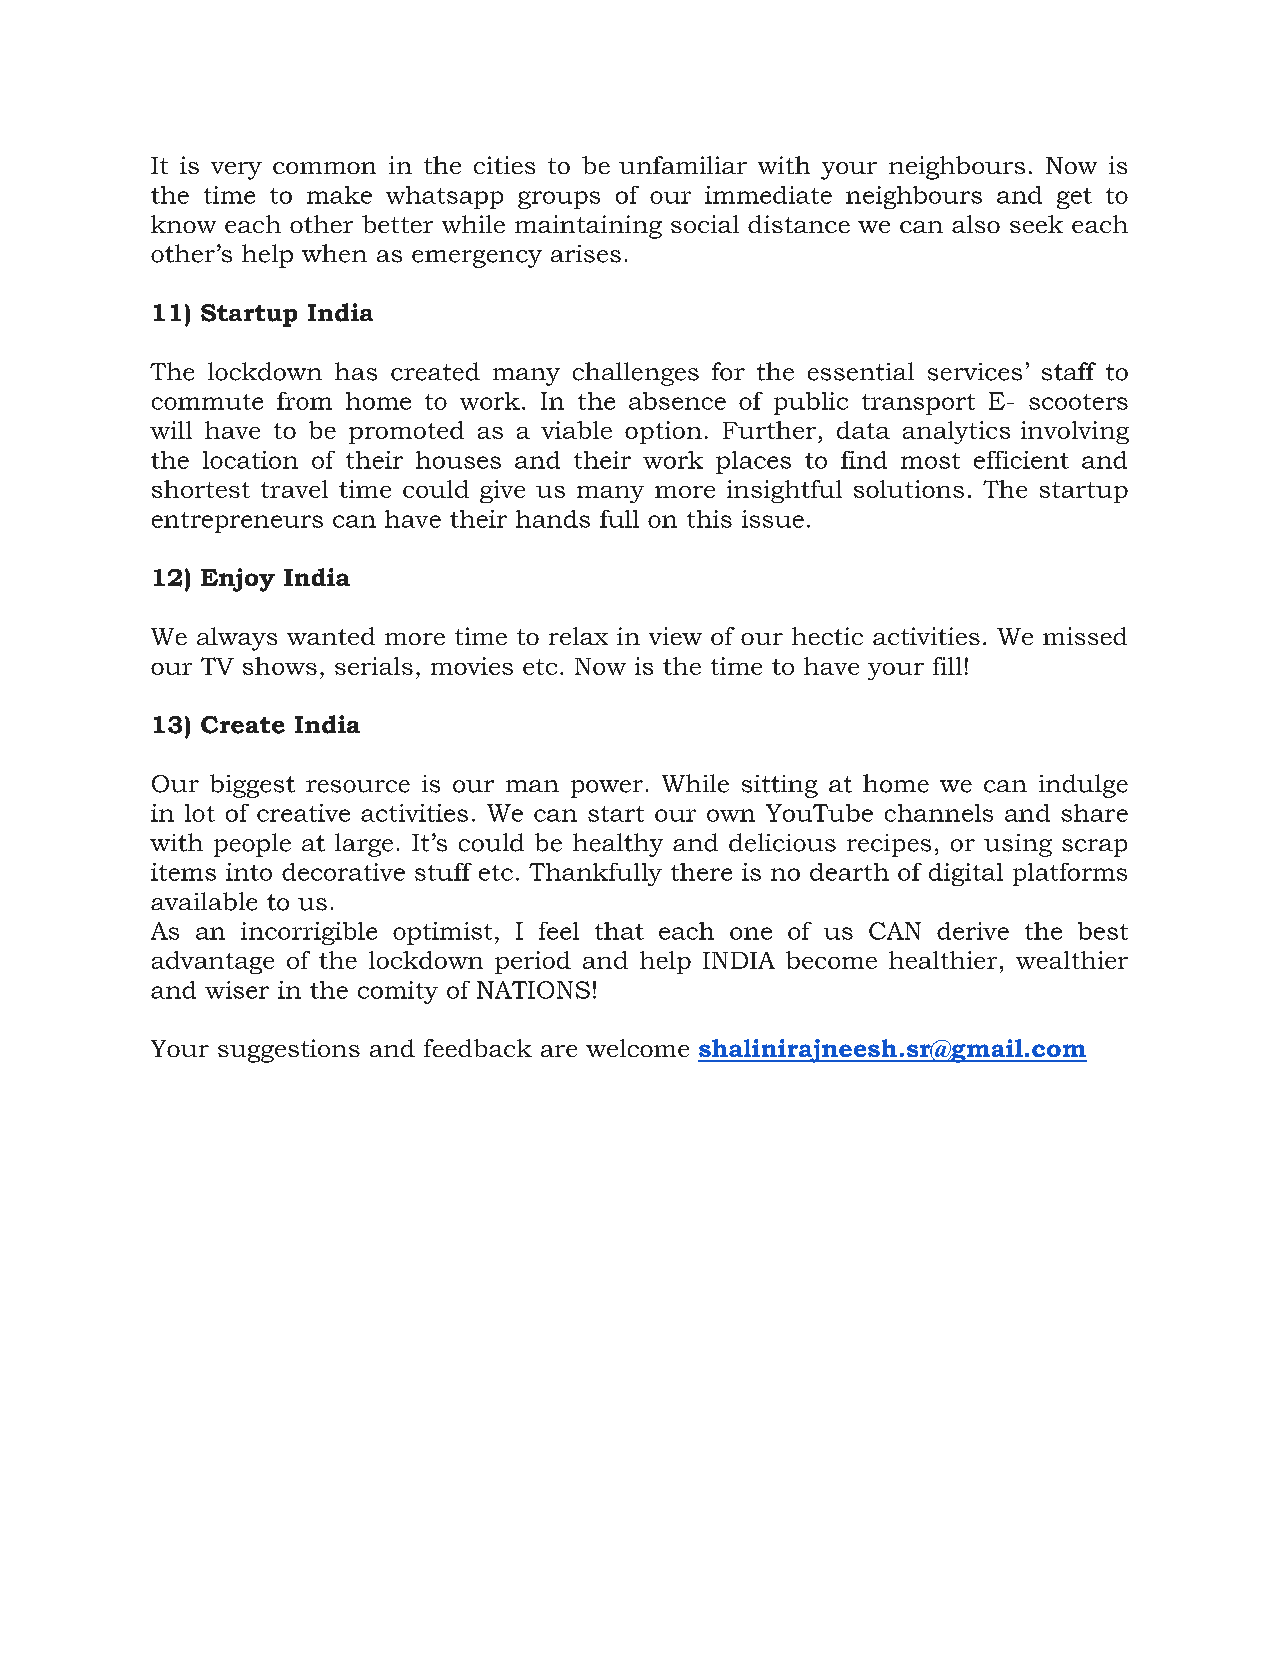 Image resolution: width=1279 pixels, height=1655 pixels. Describe the element at coordinates (289, 1051) in the screenshot. I see `suggestions` at that location.
